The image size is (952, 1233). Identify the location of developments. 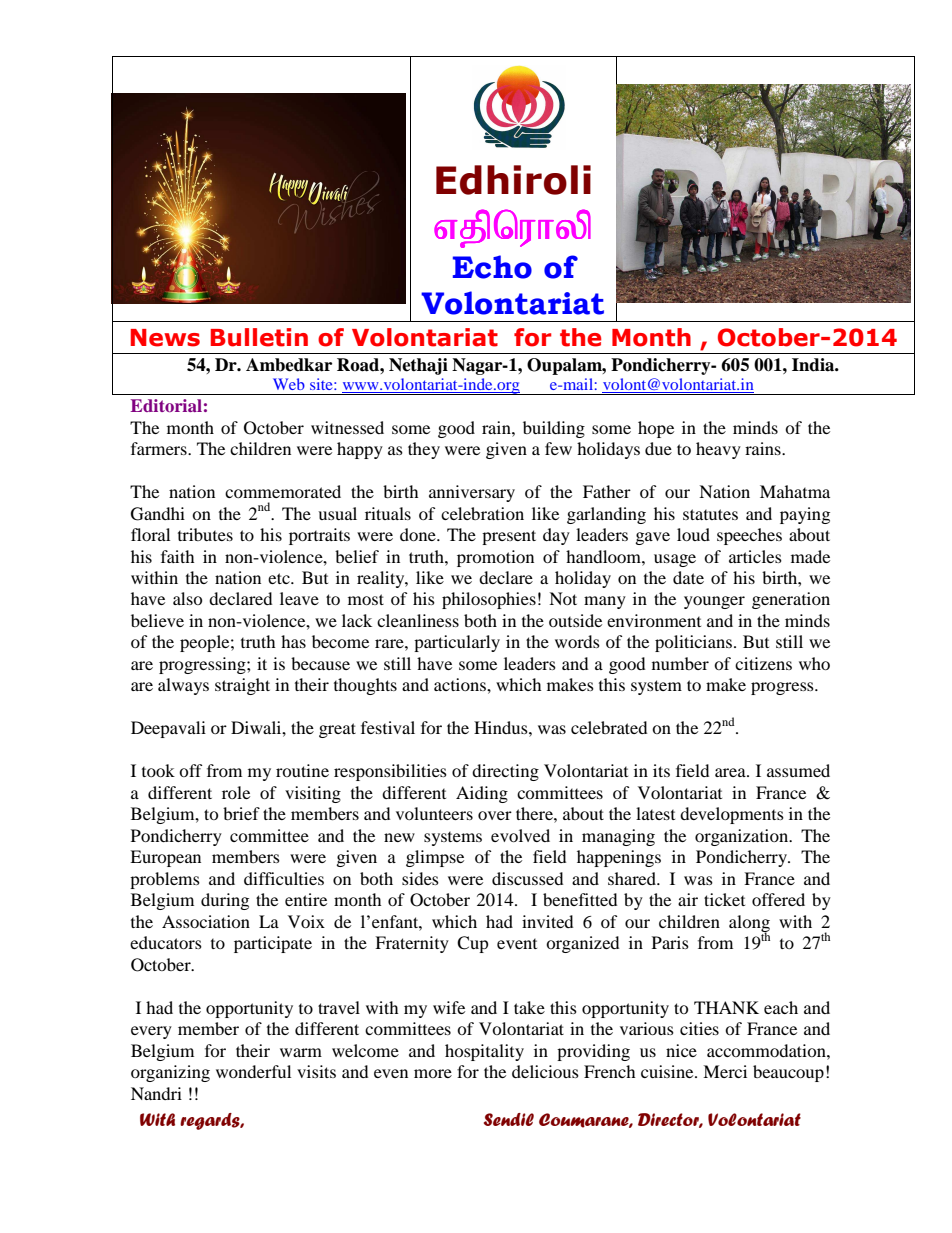
(732, 815).
